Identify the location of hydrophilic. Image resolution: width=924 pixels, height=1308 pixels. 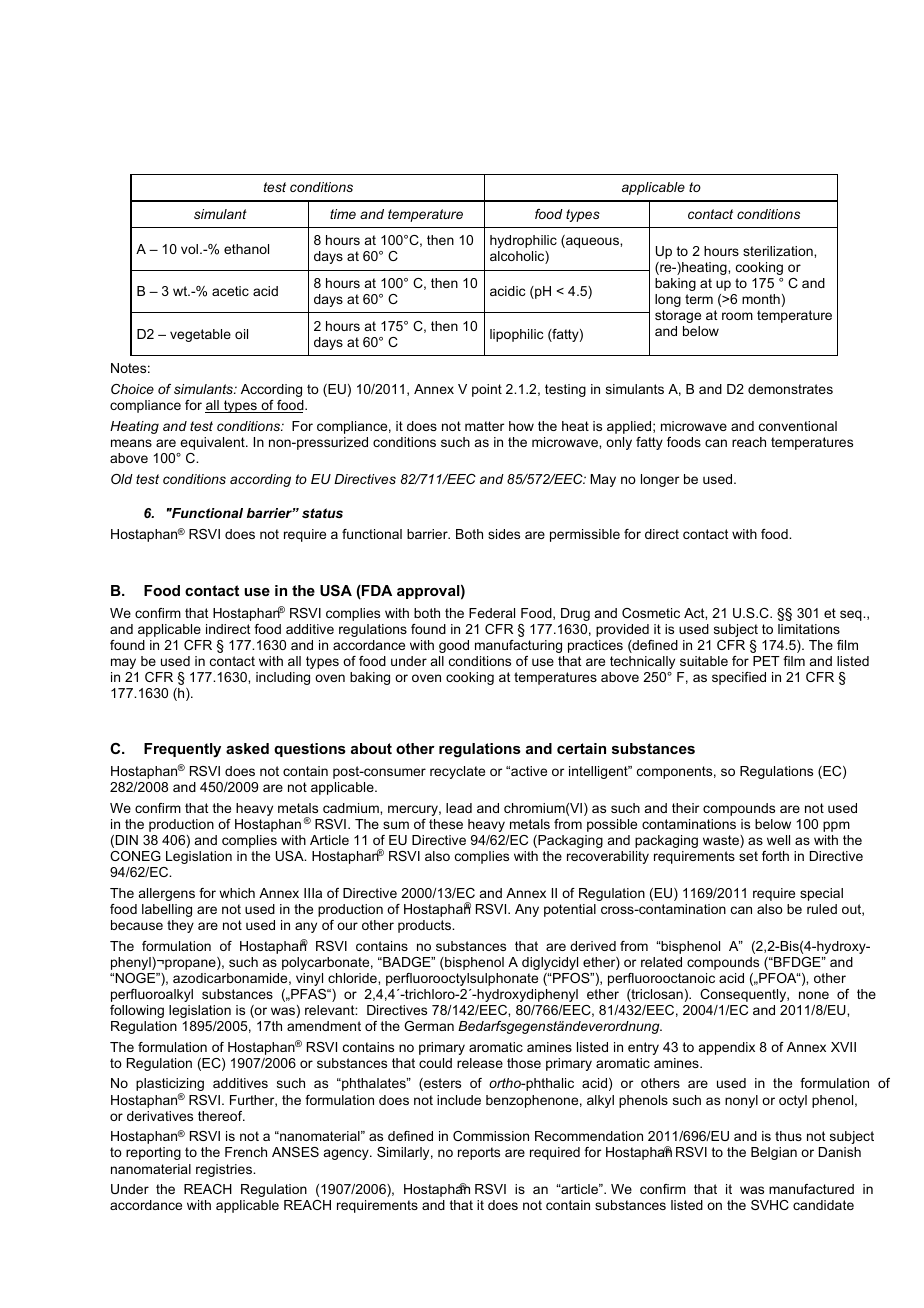
(523, 241).
